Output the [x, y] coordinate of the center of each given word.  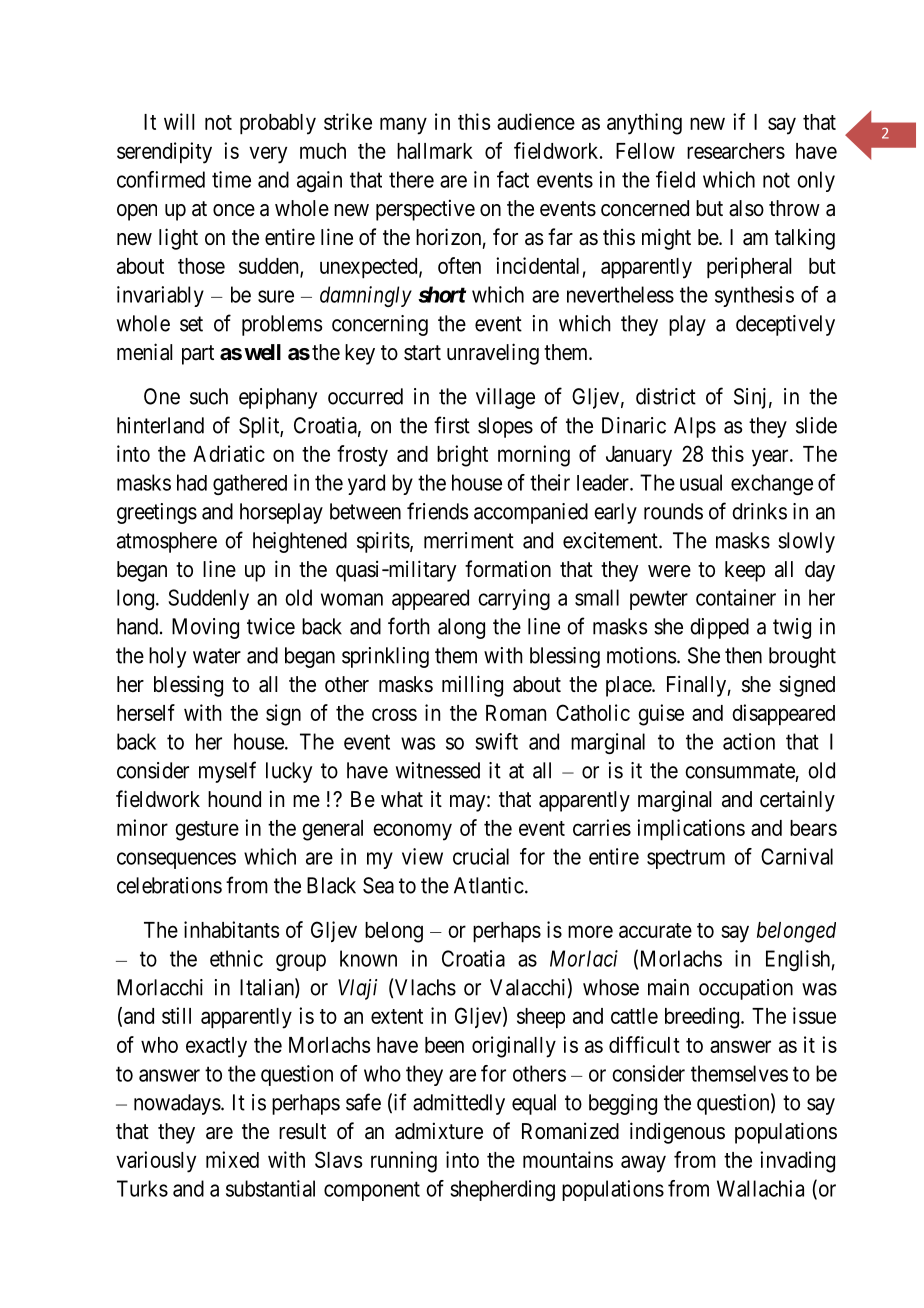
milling [472, 686]
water [217, 656]
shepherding [502, 1190]
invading [797, 1162]
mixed [232, 1159]
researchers [736, 151]
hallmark [435, 151]
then [743, 655]
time [231, 179]
